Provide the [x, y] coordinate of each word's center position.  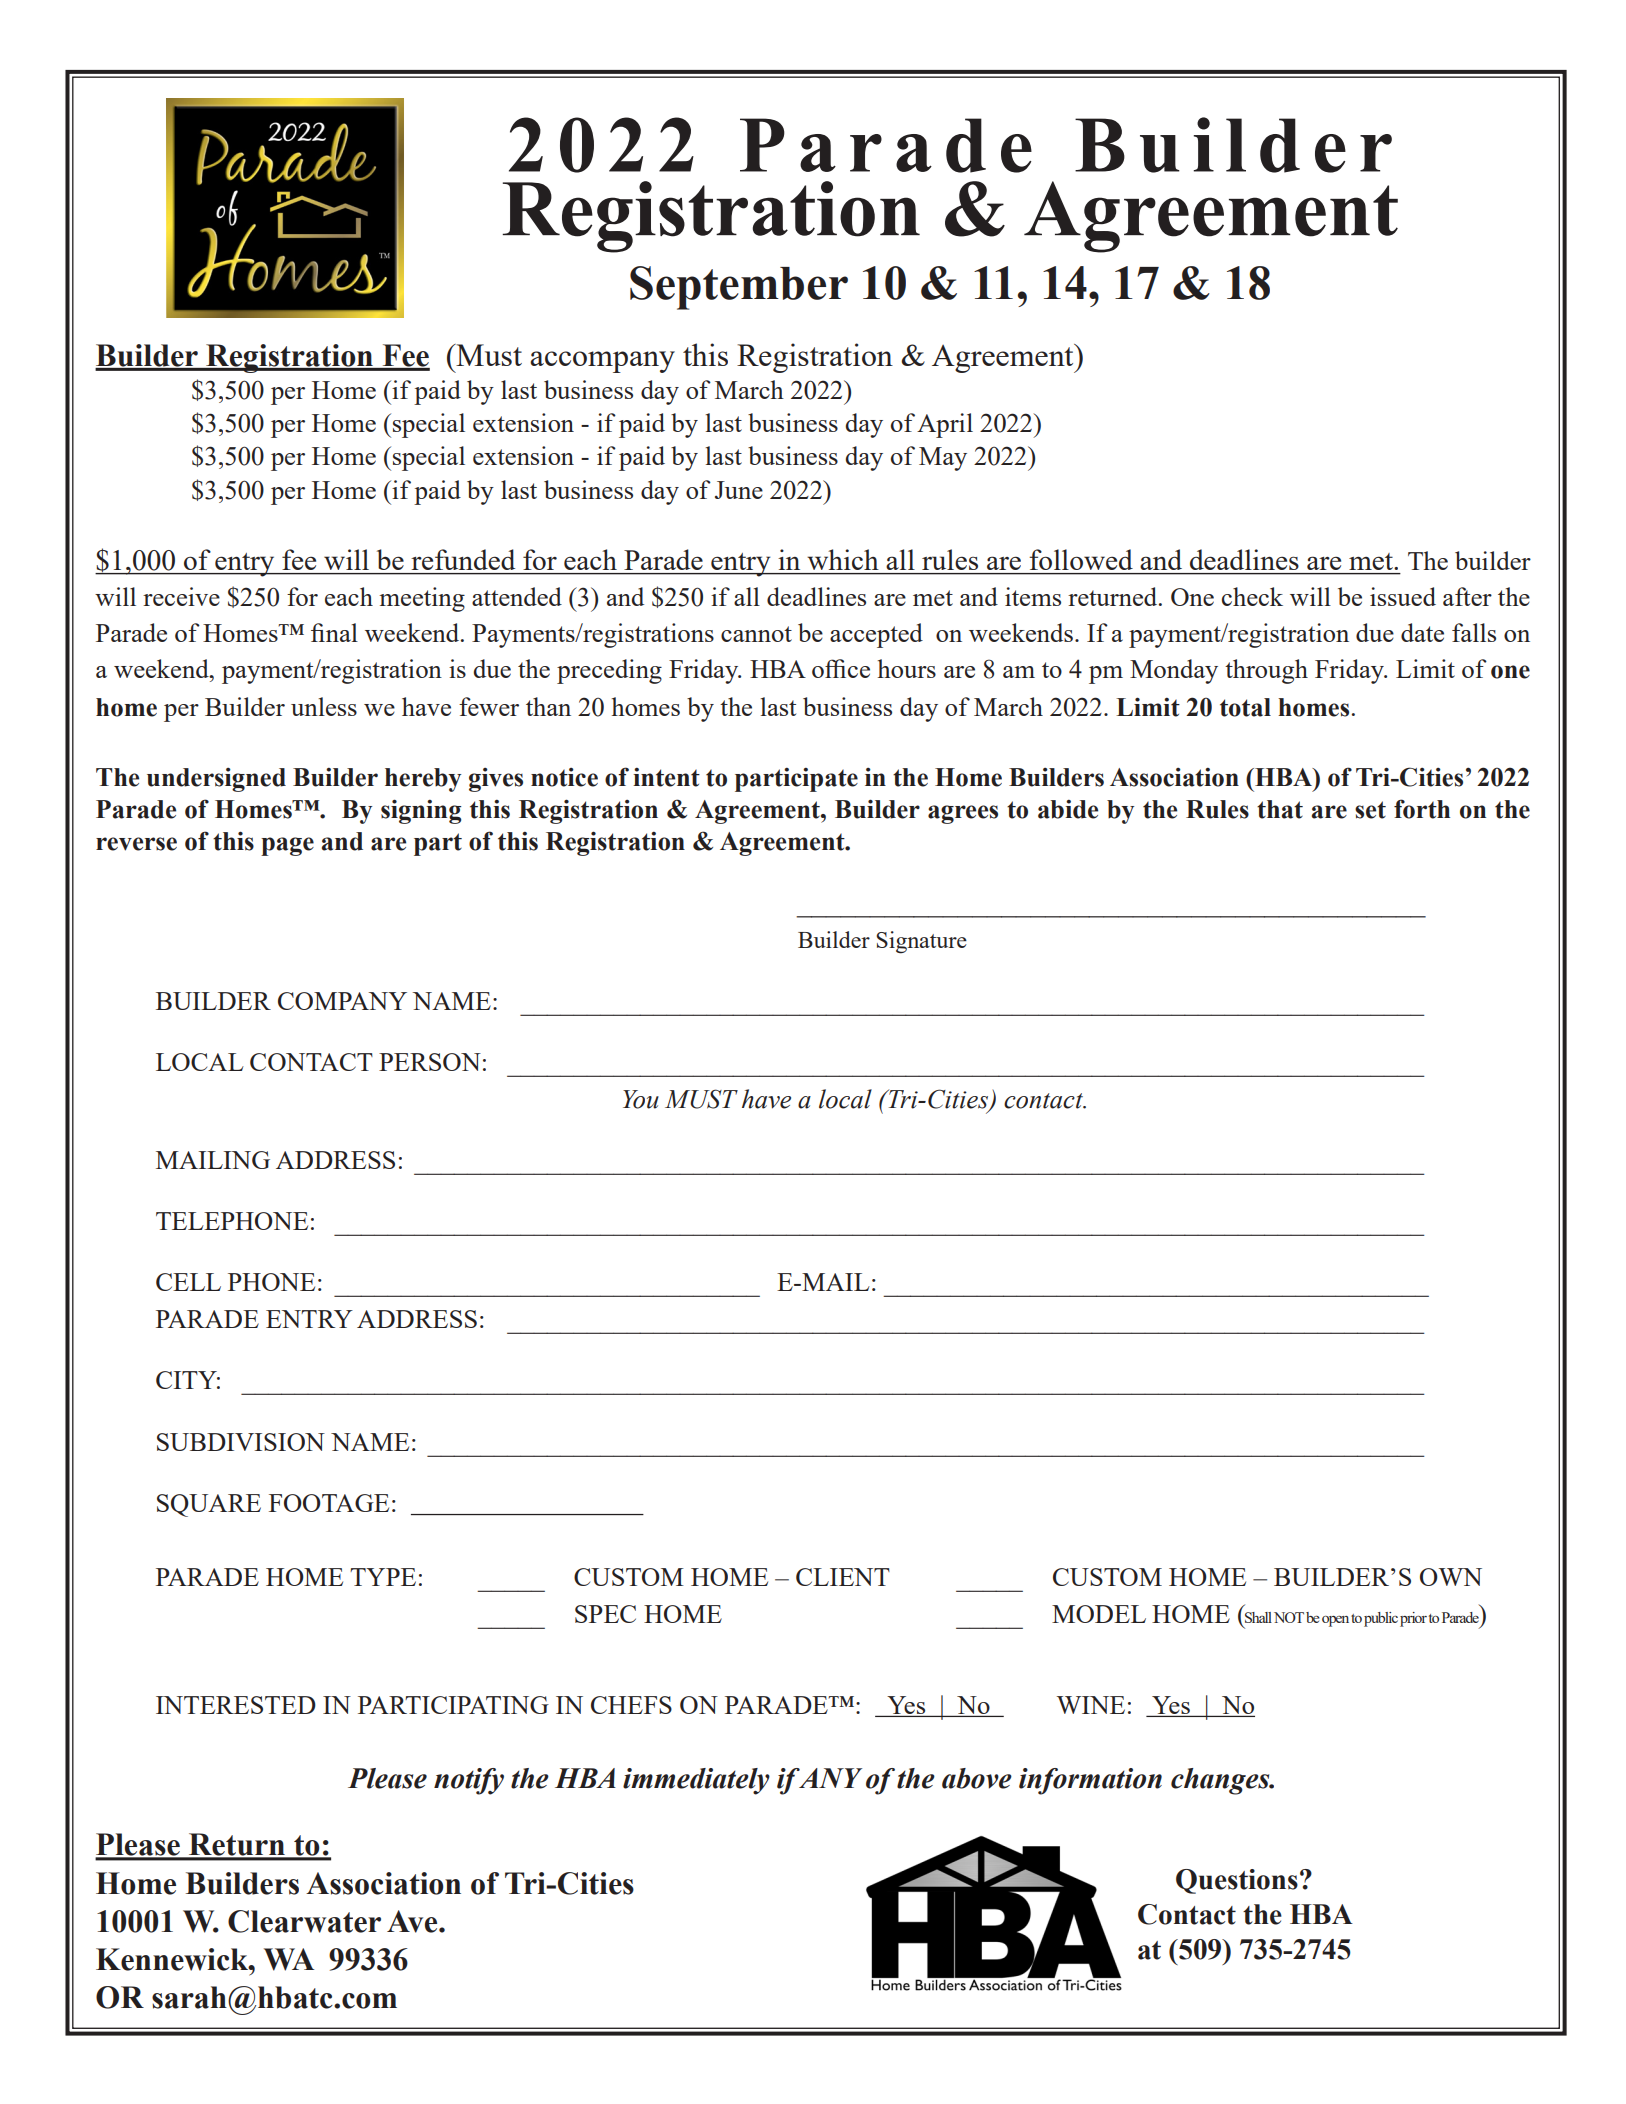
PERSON [430, 1062]
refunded [463, 559]
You [641, 1099]
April [945, 425]
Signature [921, 942]
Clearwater [304, 1921]
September [739, 288]
